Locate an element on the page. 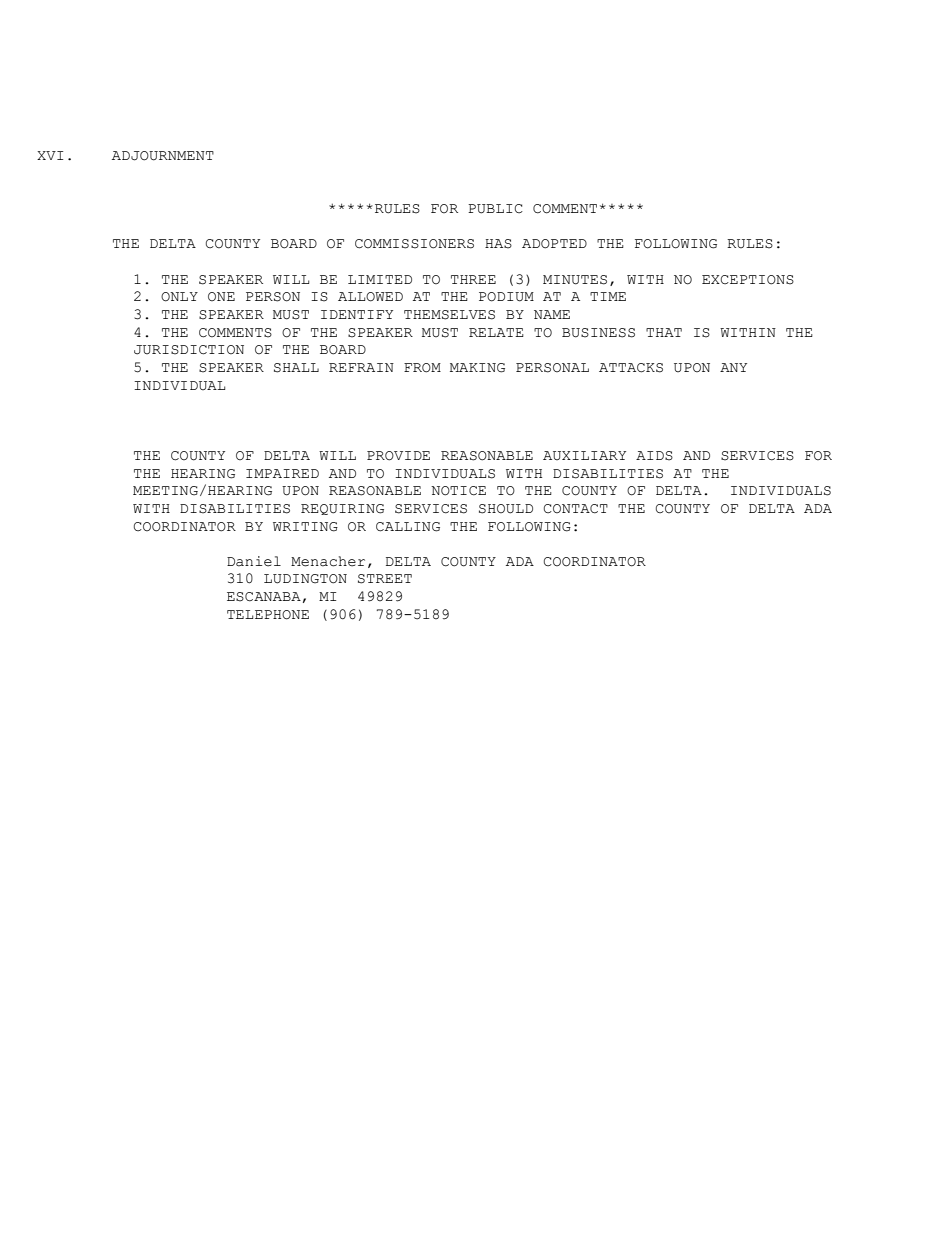  COMMISSIONERS is located at coordinates (414, 244).
